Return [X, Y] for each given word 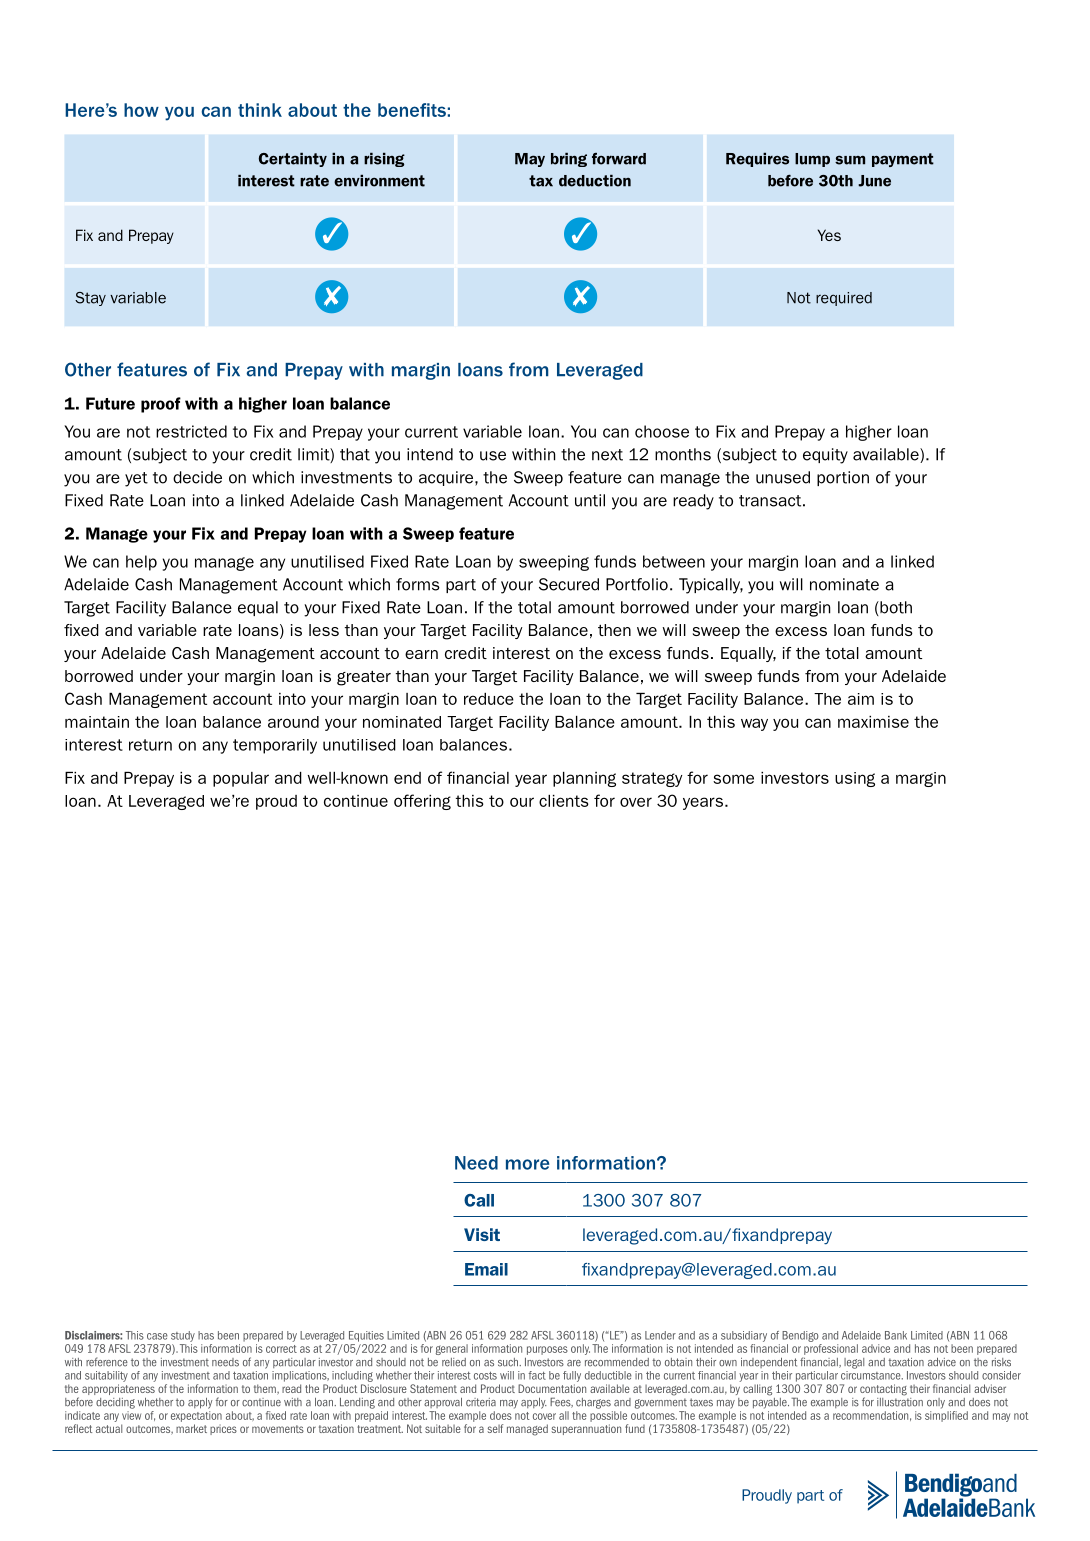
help [141, 563]
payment [903, 160]
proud [276, 802]
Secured [569, 584]
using [855, 779]
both [895, 608]
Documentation [552, 1388]
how [141, 110]
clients [564, 801]
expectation [196, 1416]
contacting [883, 1391]
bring [569, 159]
